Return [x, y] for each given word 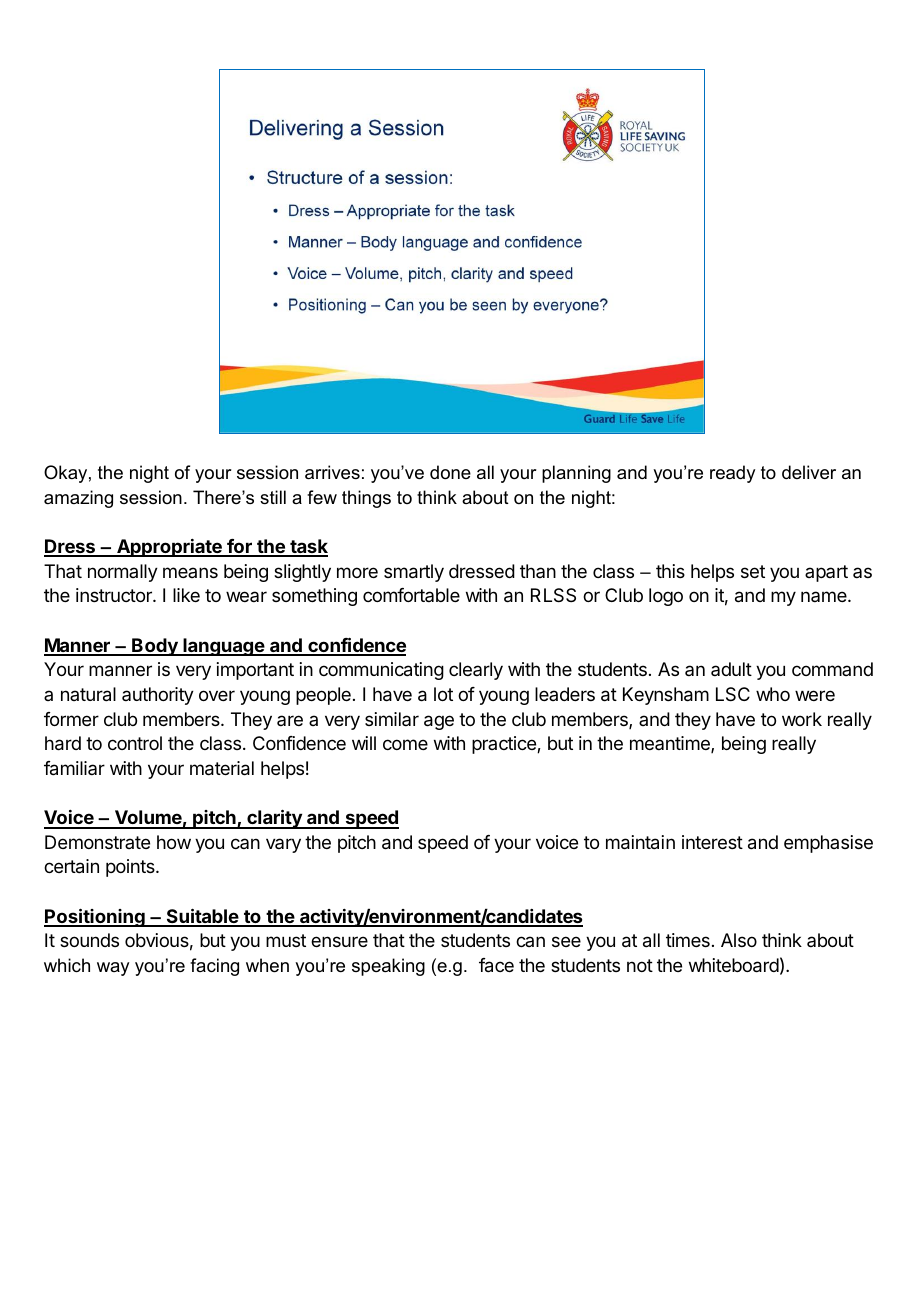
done [450, 472]
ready [732, 474]
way [113, 969]
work [802, 719]
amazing [78, 499]
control [135, 743]
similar [392, 719]
